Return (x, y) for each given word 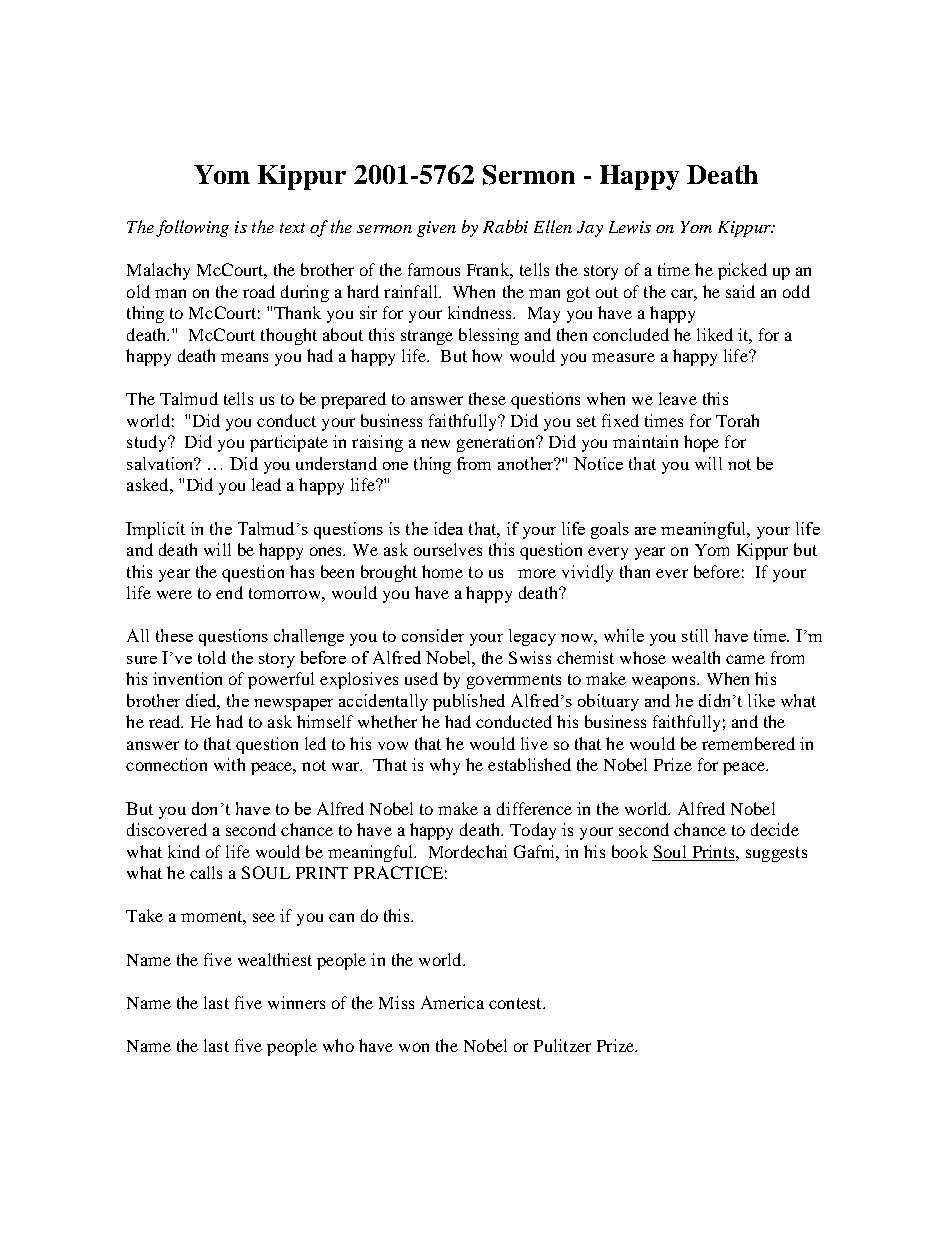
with (229, 764)
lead (266, 484)
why (445, 766)
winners (296, 1002)
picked (742, 271)
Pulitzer (562, 1045)
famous (434, 269)
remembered (748, 743)
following (192, 228)
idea (448, 528)
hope (701, 443)
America (452, 1002)
